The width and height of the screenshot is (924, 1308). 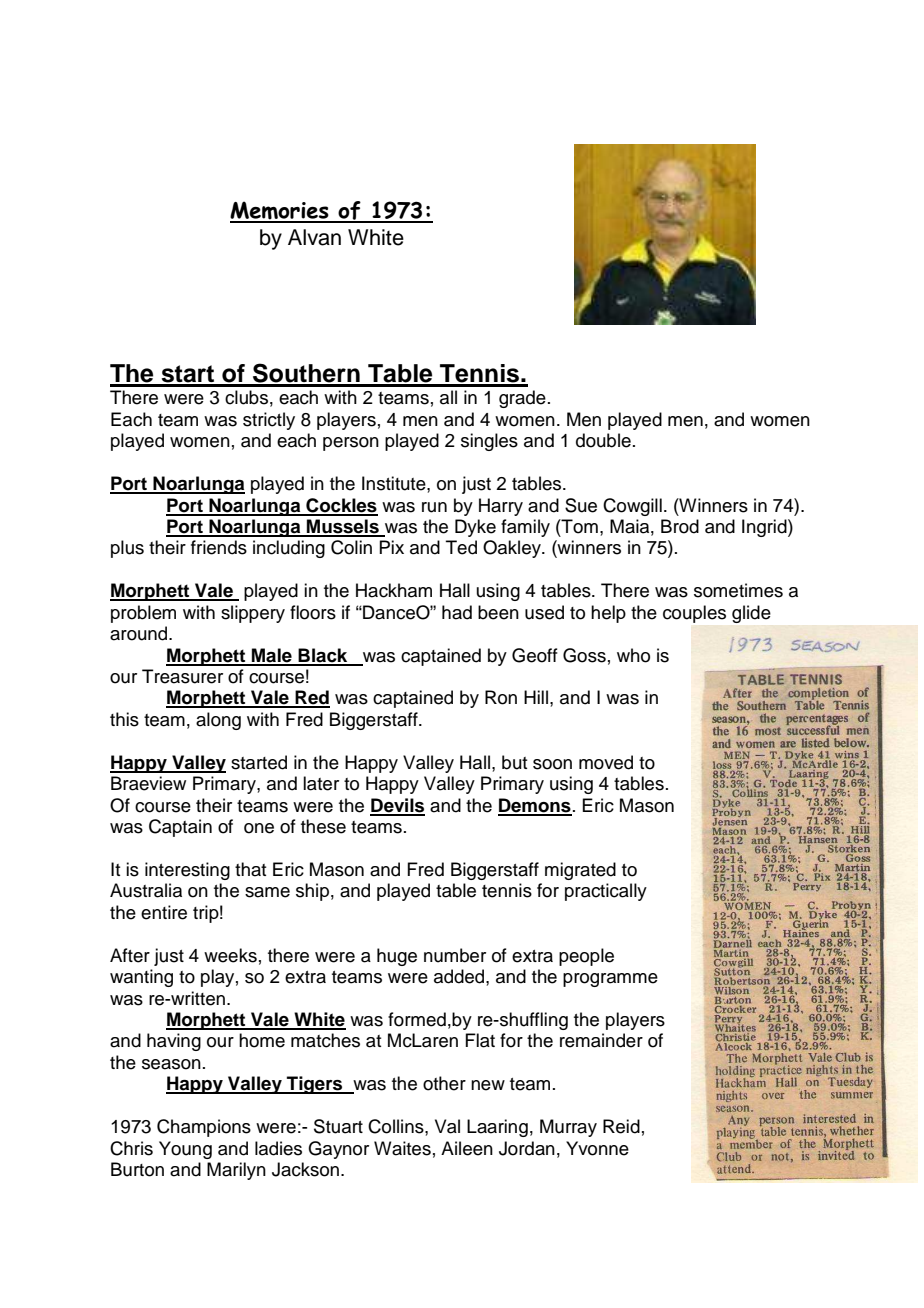 I want to click on grade, so click(x=522, y=399).
